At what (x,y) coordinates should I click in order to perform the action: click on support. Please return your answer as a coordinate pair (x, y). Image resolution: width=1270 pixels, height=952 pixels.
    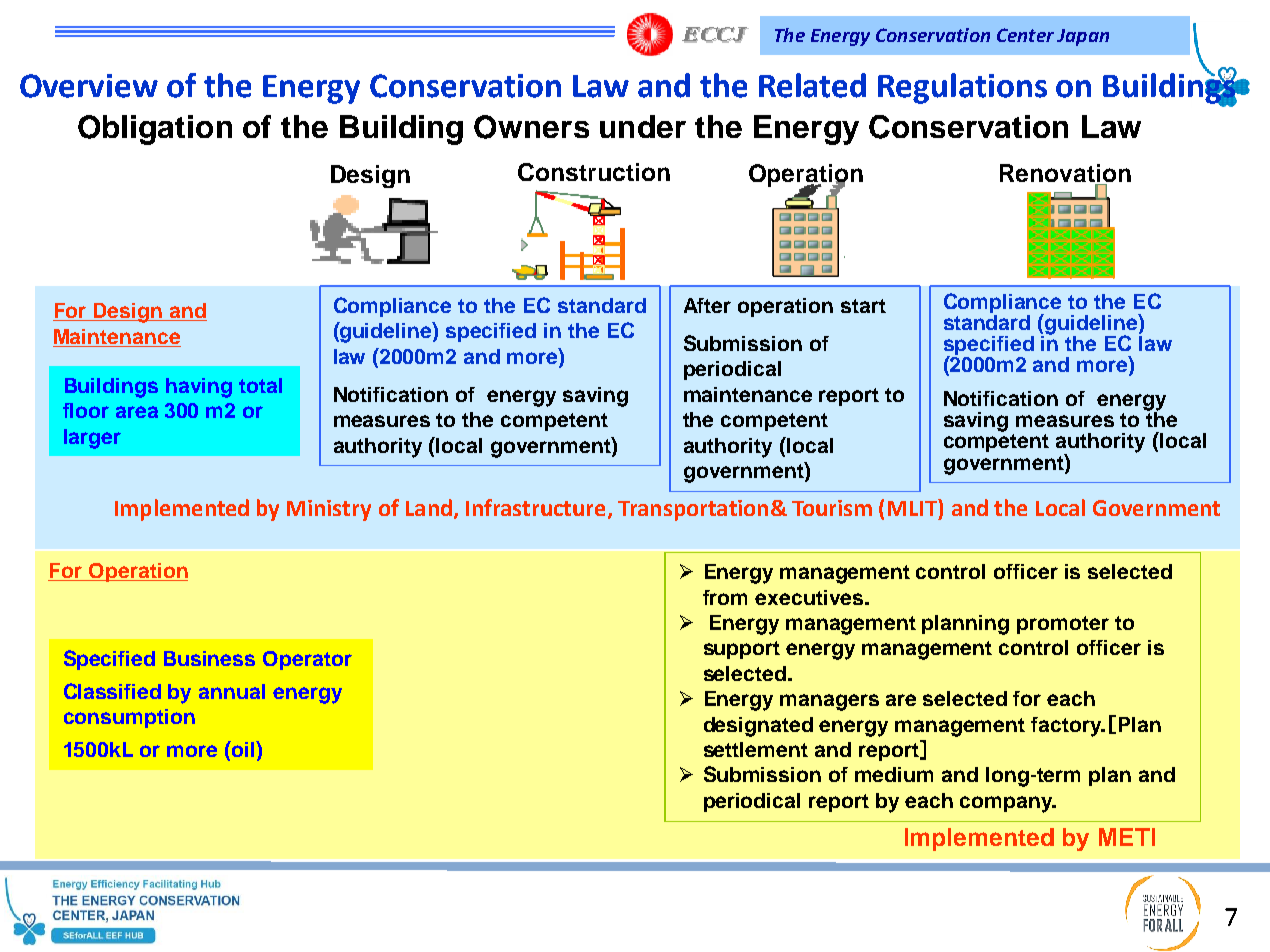
    Looking at the image, I should click on (742, 650).
